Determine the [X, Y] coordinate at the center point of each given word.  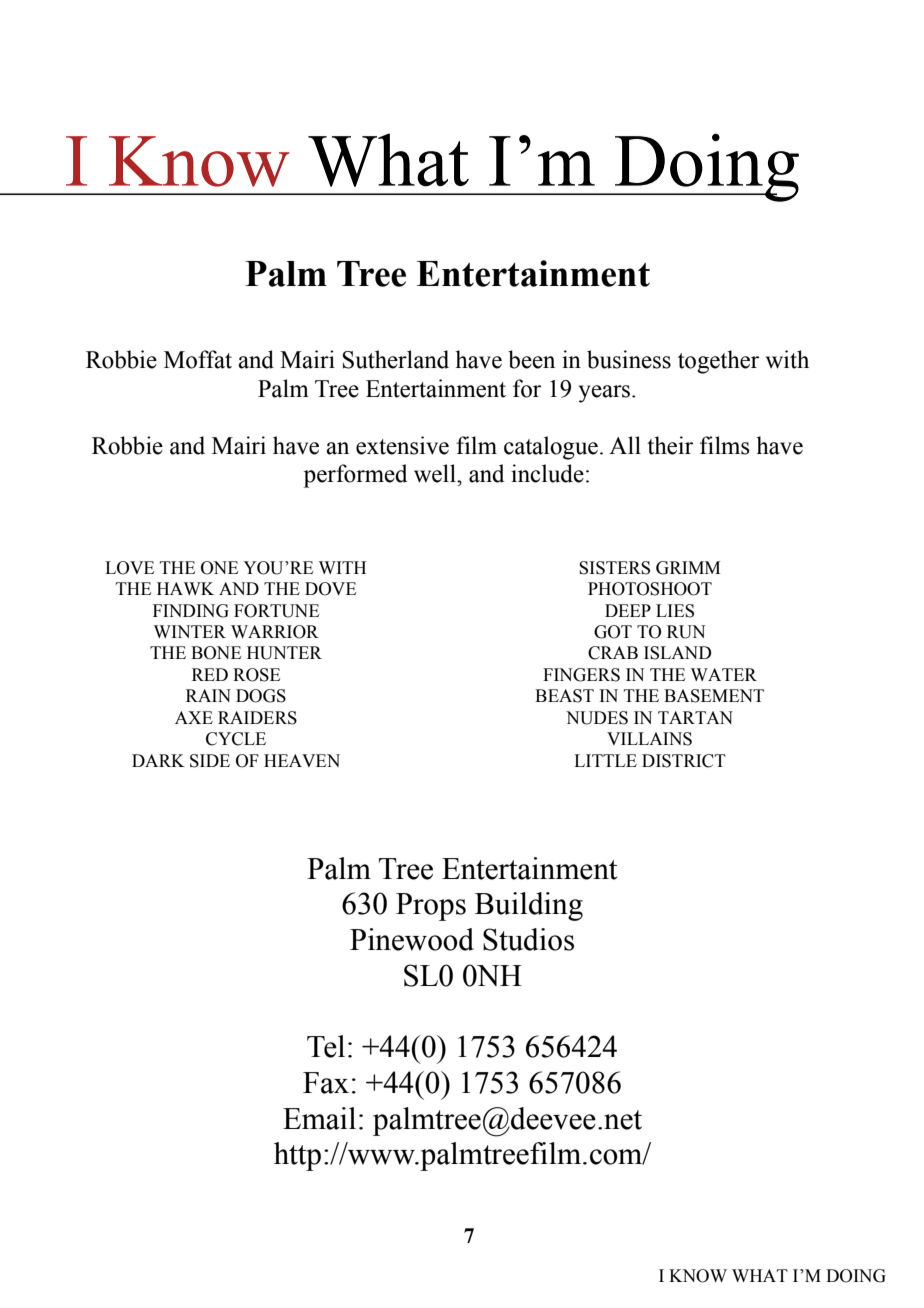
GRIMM [688, 568]
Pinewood [412, 939]
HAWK [185, 588]
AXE [194, 717]
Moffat [198, 359]
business [629, 359]
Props [431, 907]
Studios [528, 939]
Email [319, 1118]
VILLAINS [649, 739]
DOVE [330, 589]
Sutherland [395, 359]
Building [529, 906]
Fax [326, 1083]
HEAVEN [302, 760]
